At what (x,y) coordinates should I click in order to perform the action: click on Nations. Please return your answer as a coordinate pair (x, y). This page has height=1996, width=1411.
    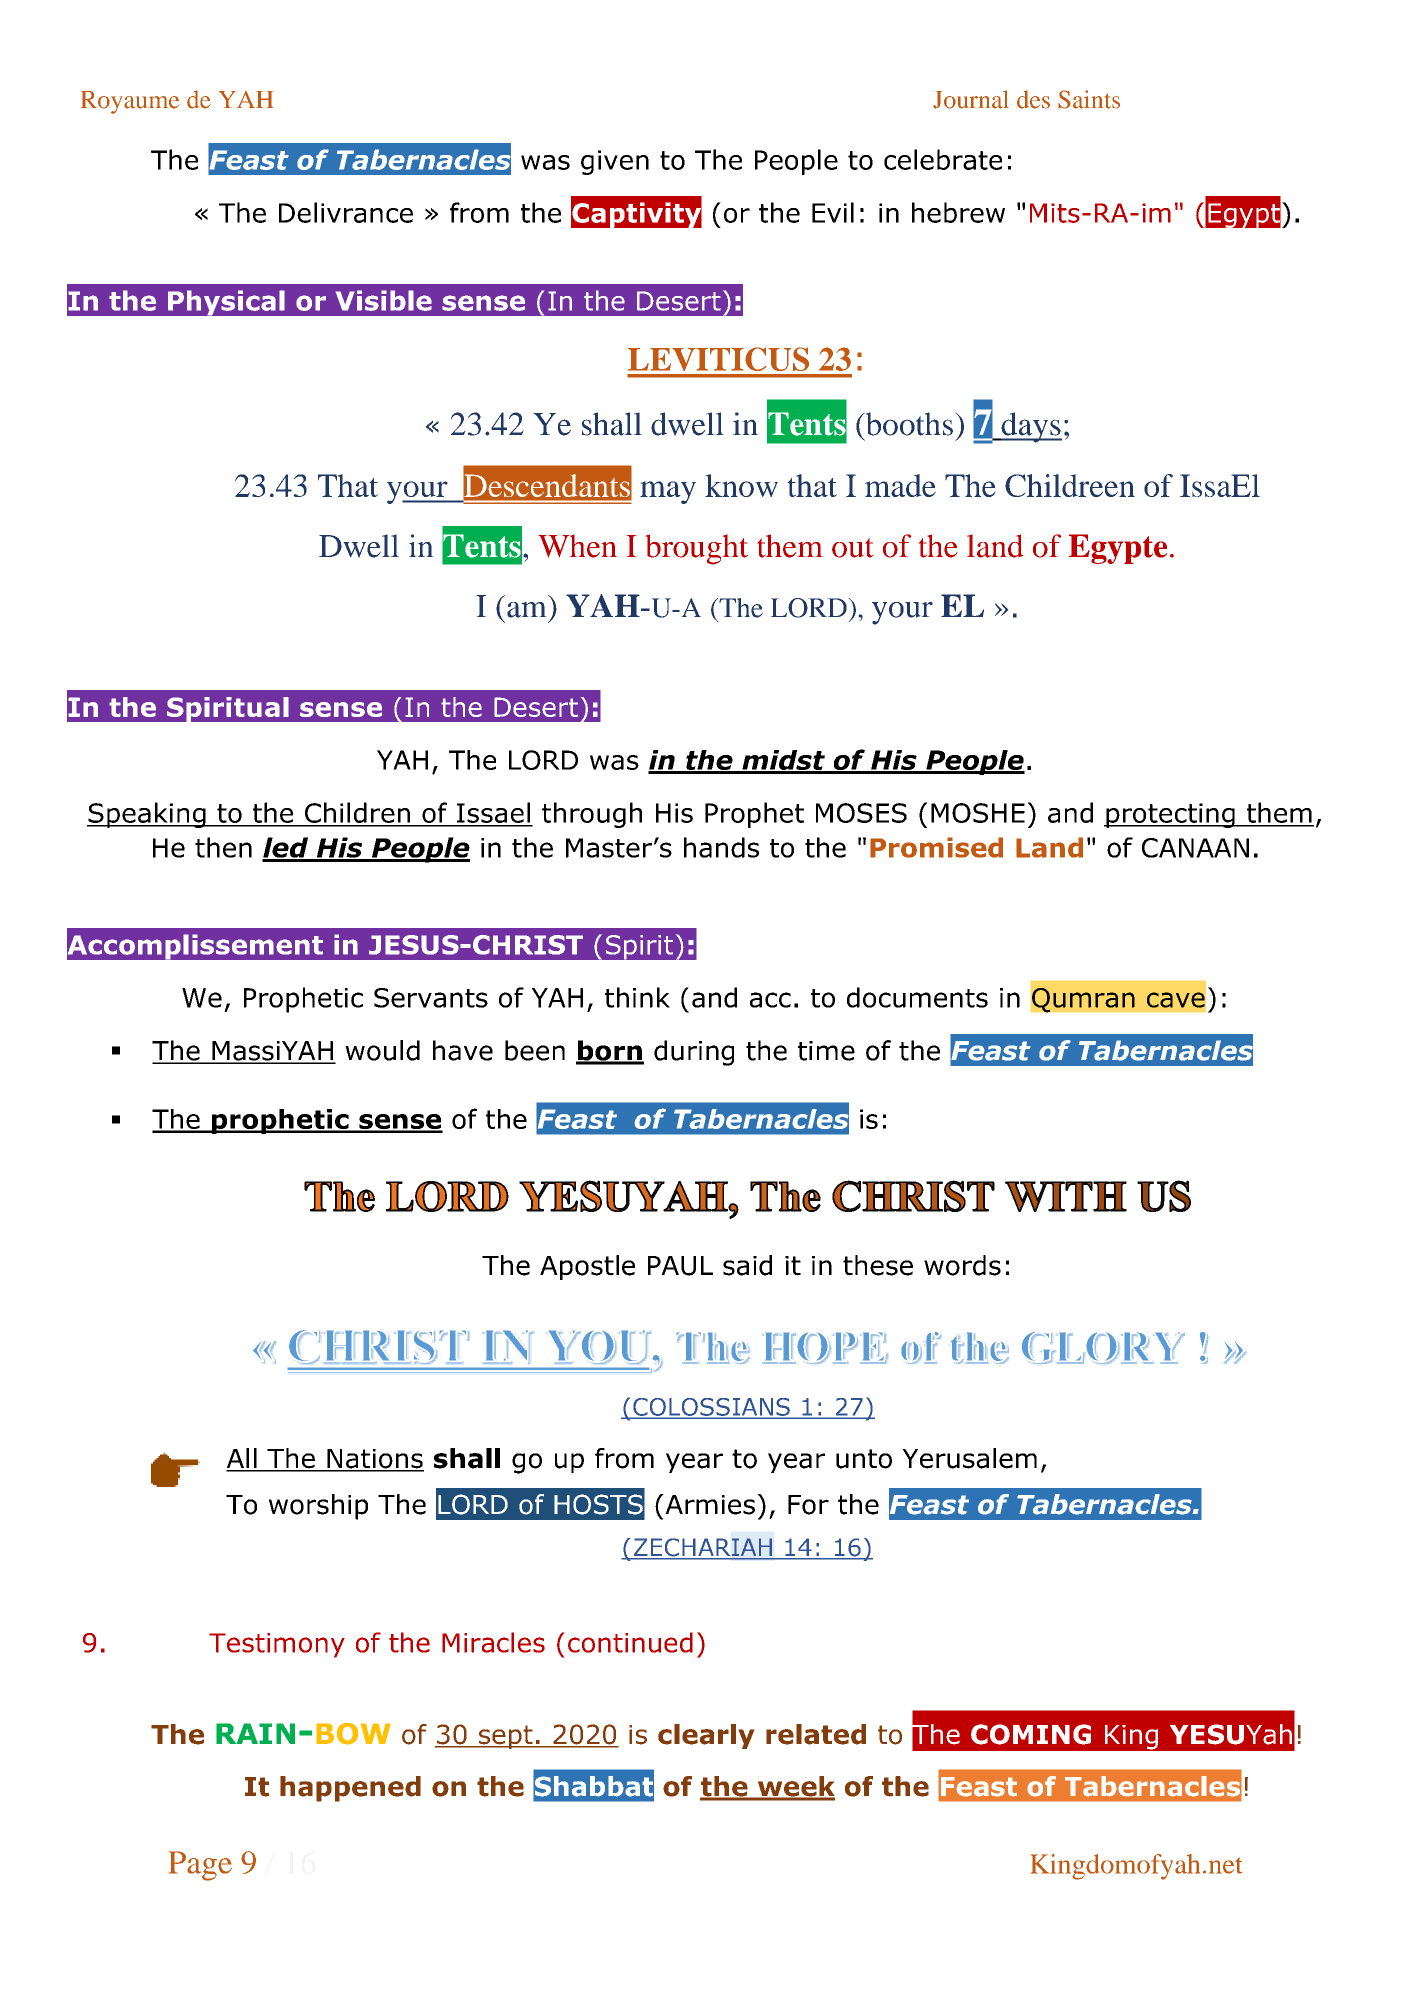
    Looking at the image, I should click on (374, 1460).
